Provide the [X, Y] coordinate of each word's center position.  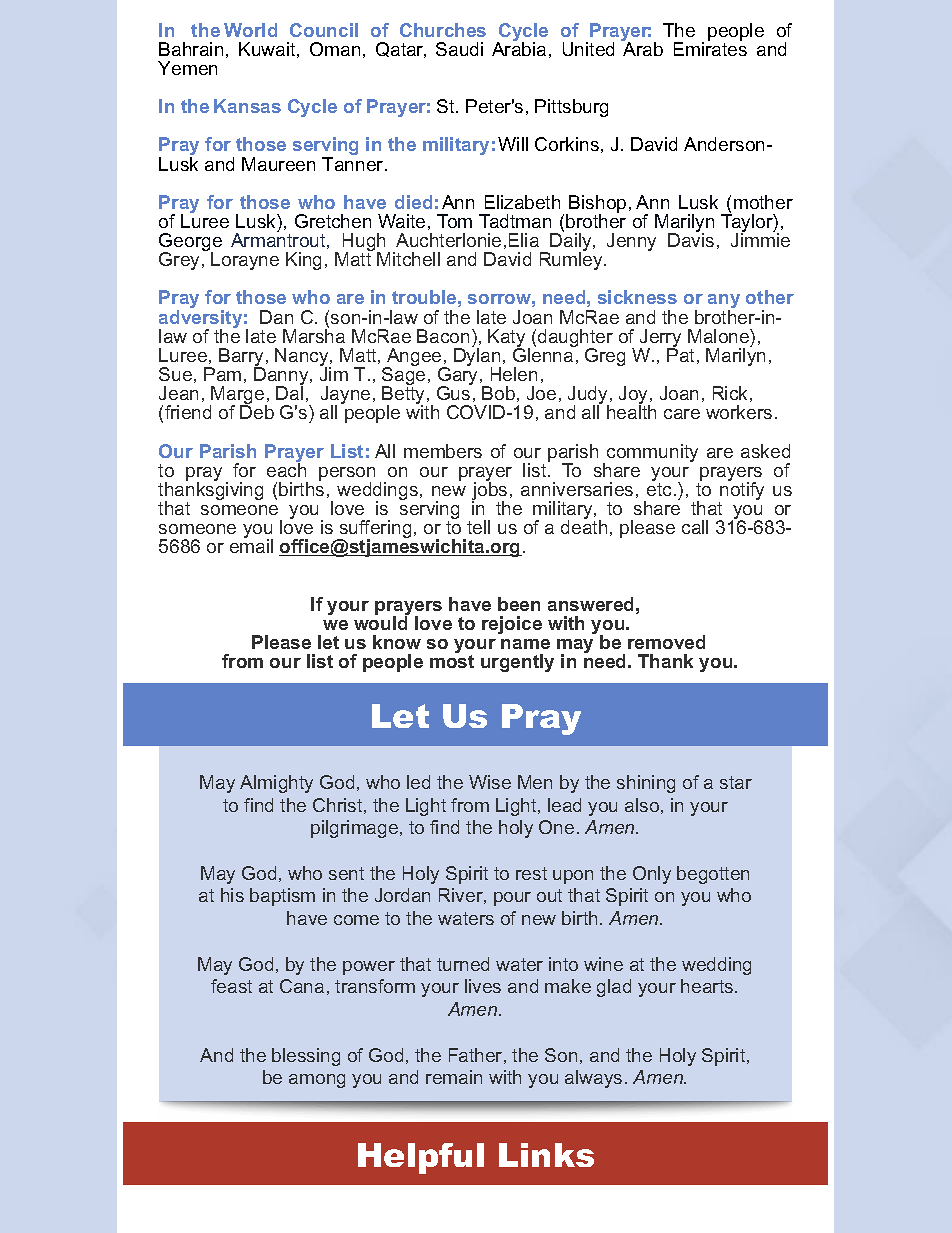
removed [666, 642]
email [251, 545]
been [519, 604]
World [250, 30]
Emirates [710, 48]
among [317, 1081]
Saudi [459, 49]
